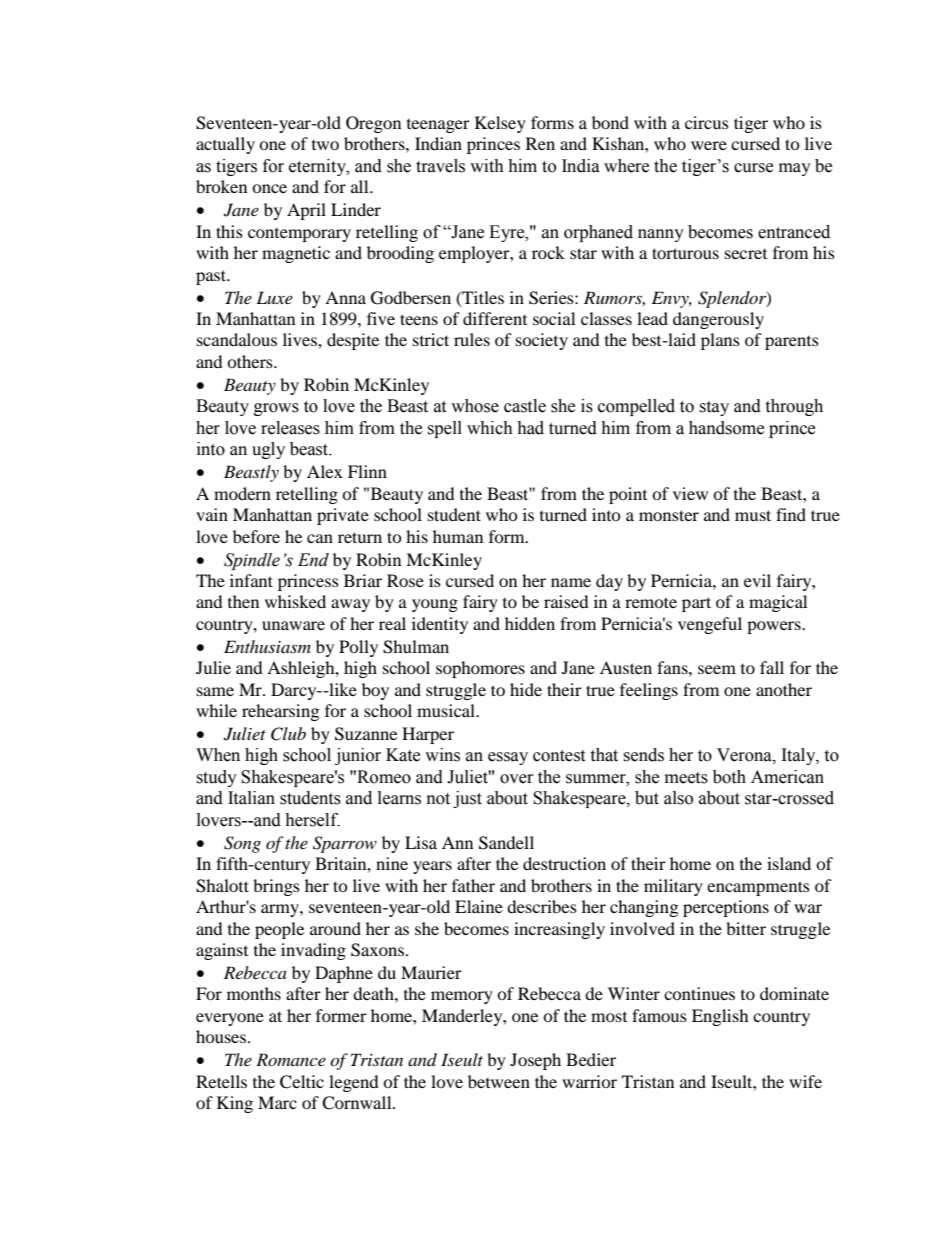 Image resolution: width=952 pixels, height=1233 pixels. What do you see at coordinates (709, 145) in the screenshot?
I see `were` at bounding box center [709, 145].
